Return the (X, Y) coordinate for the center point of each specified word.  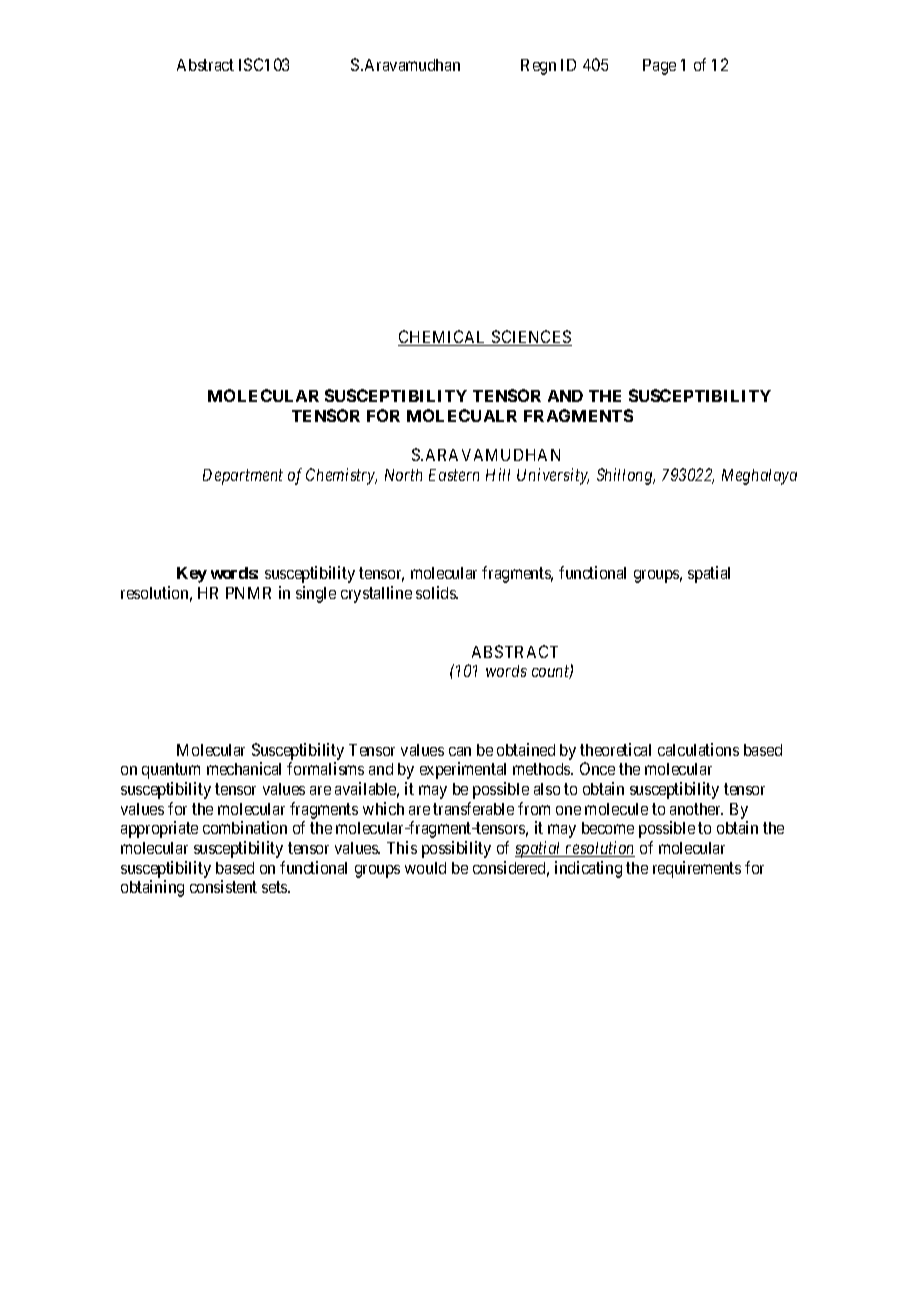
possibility (456, 849)
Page (659, 67)
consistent (223, 886)
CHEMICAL (444, 338)
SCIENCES (531, 338)
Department (243, 477)
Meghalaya (759, 477)
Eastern (454, 475)
